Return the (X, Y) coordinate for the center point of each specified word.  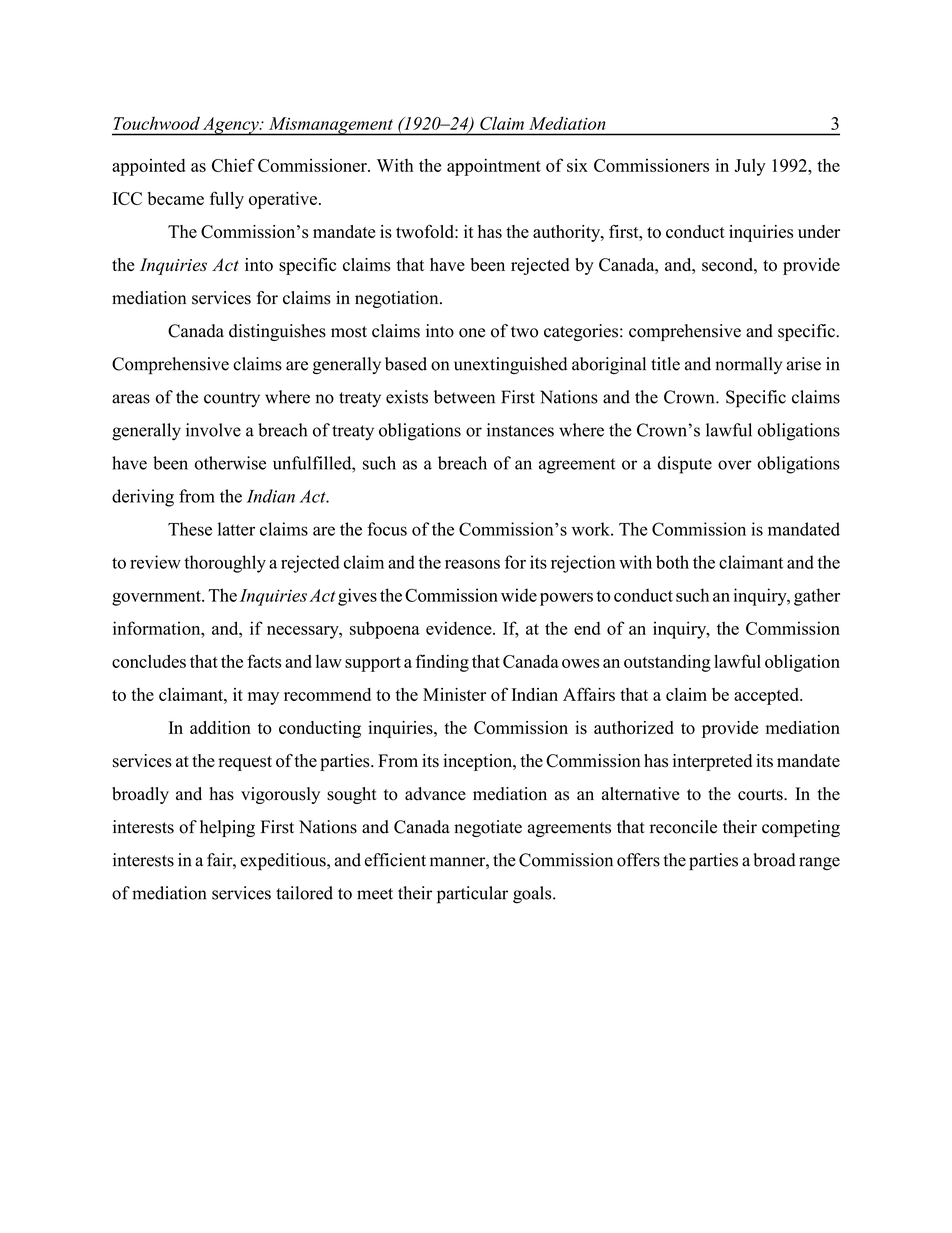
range (819, 863)
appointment (494, 167)
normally (748, 365)
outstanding (667, 663)
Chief (233, 165)
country (232, 399)
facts (264, 661)
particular (472, 895)
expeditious (284, 862)
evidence (460, 628)
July (750, 167)
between (464, 397)
